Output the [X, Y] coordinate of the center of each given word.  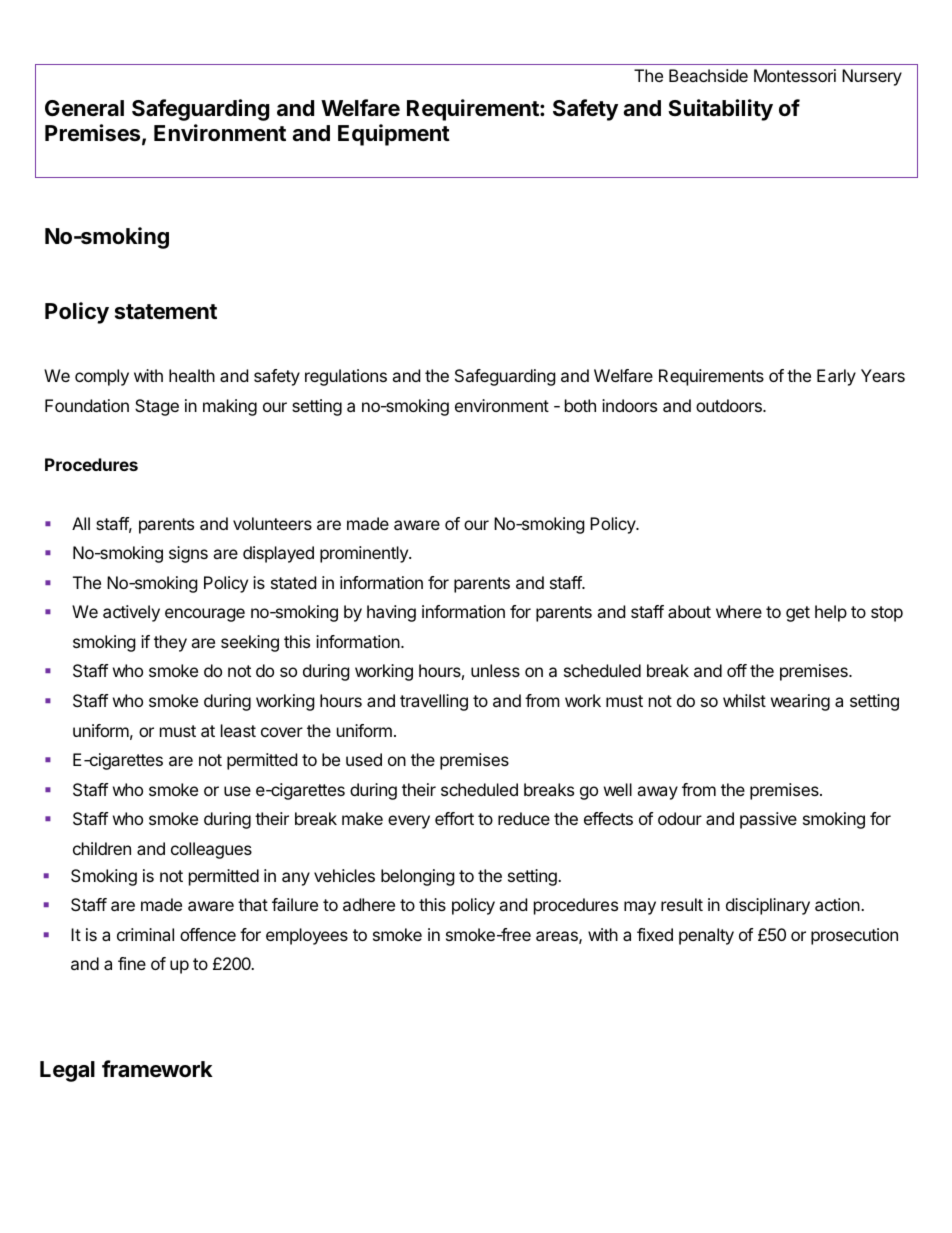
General [84, 108]
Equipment [394, 135]
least [238, 730]
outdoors [730, 405]
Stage [157, 407]
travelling [434, 702]
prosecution [854, 936]
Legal [67, 1071]
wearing [800, 702]
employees [307, 936]
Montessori [795, 75]
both [580, 405]
